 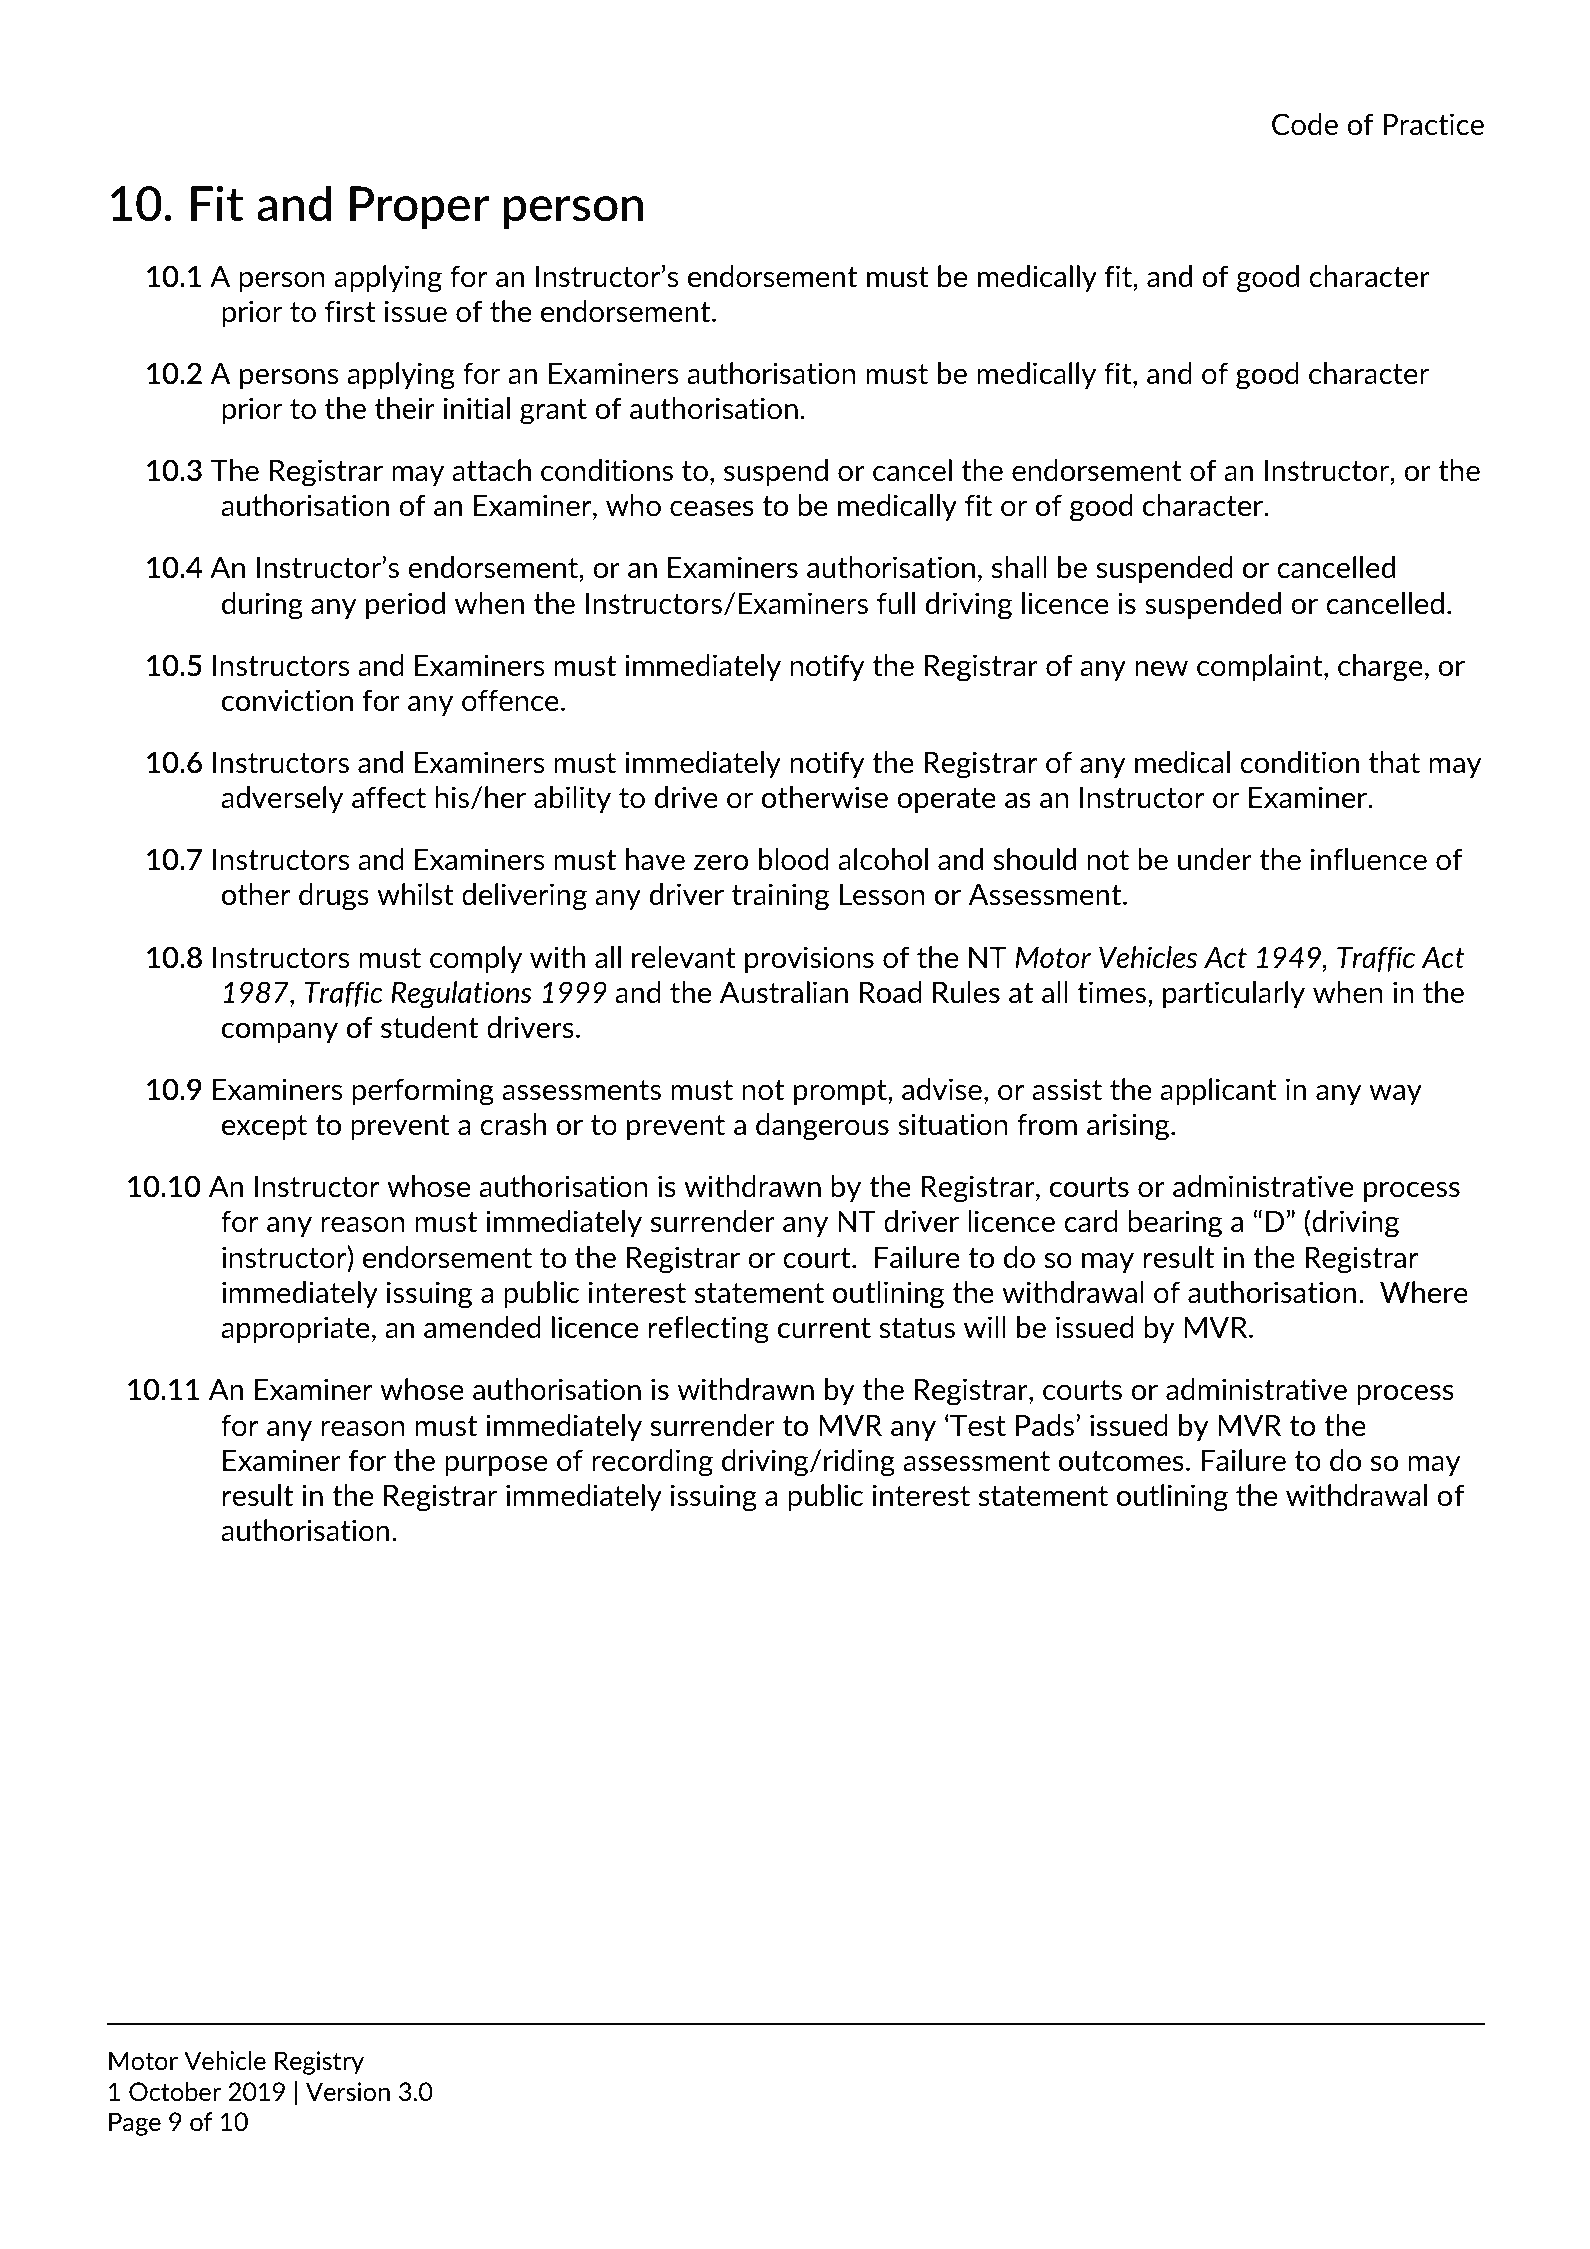 I want to click on recording, so click(x=652, y=1463).
